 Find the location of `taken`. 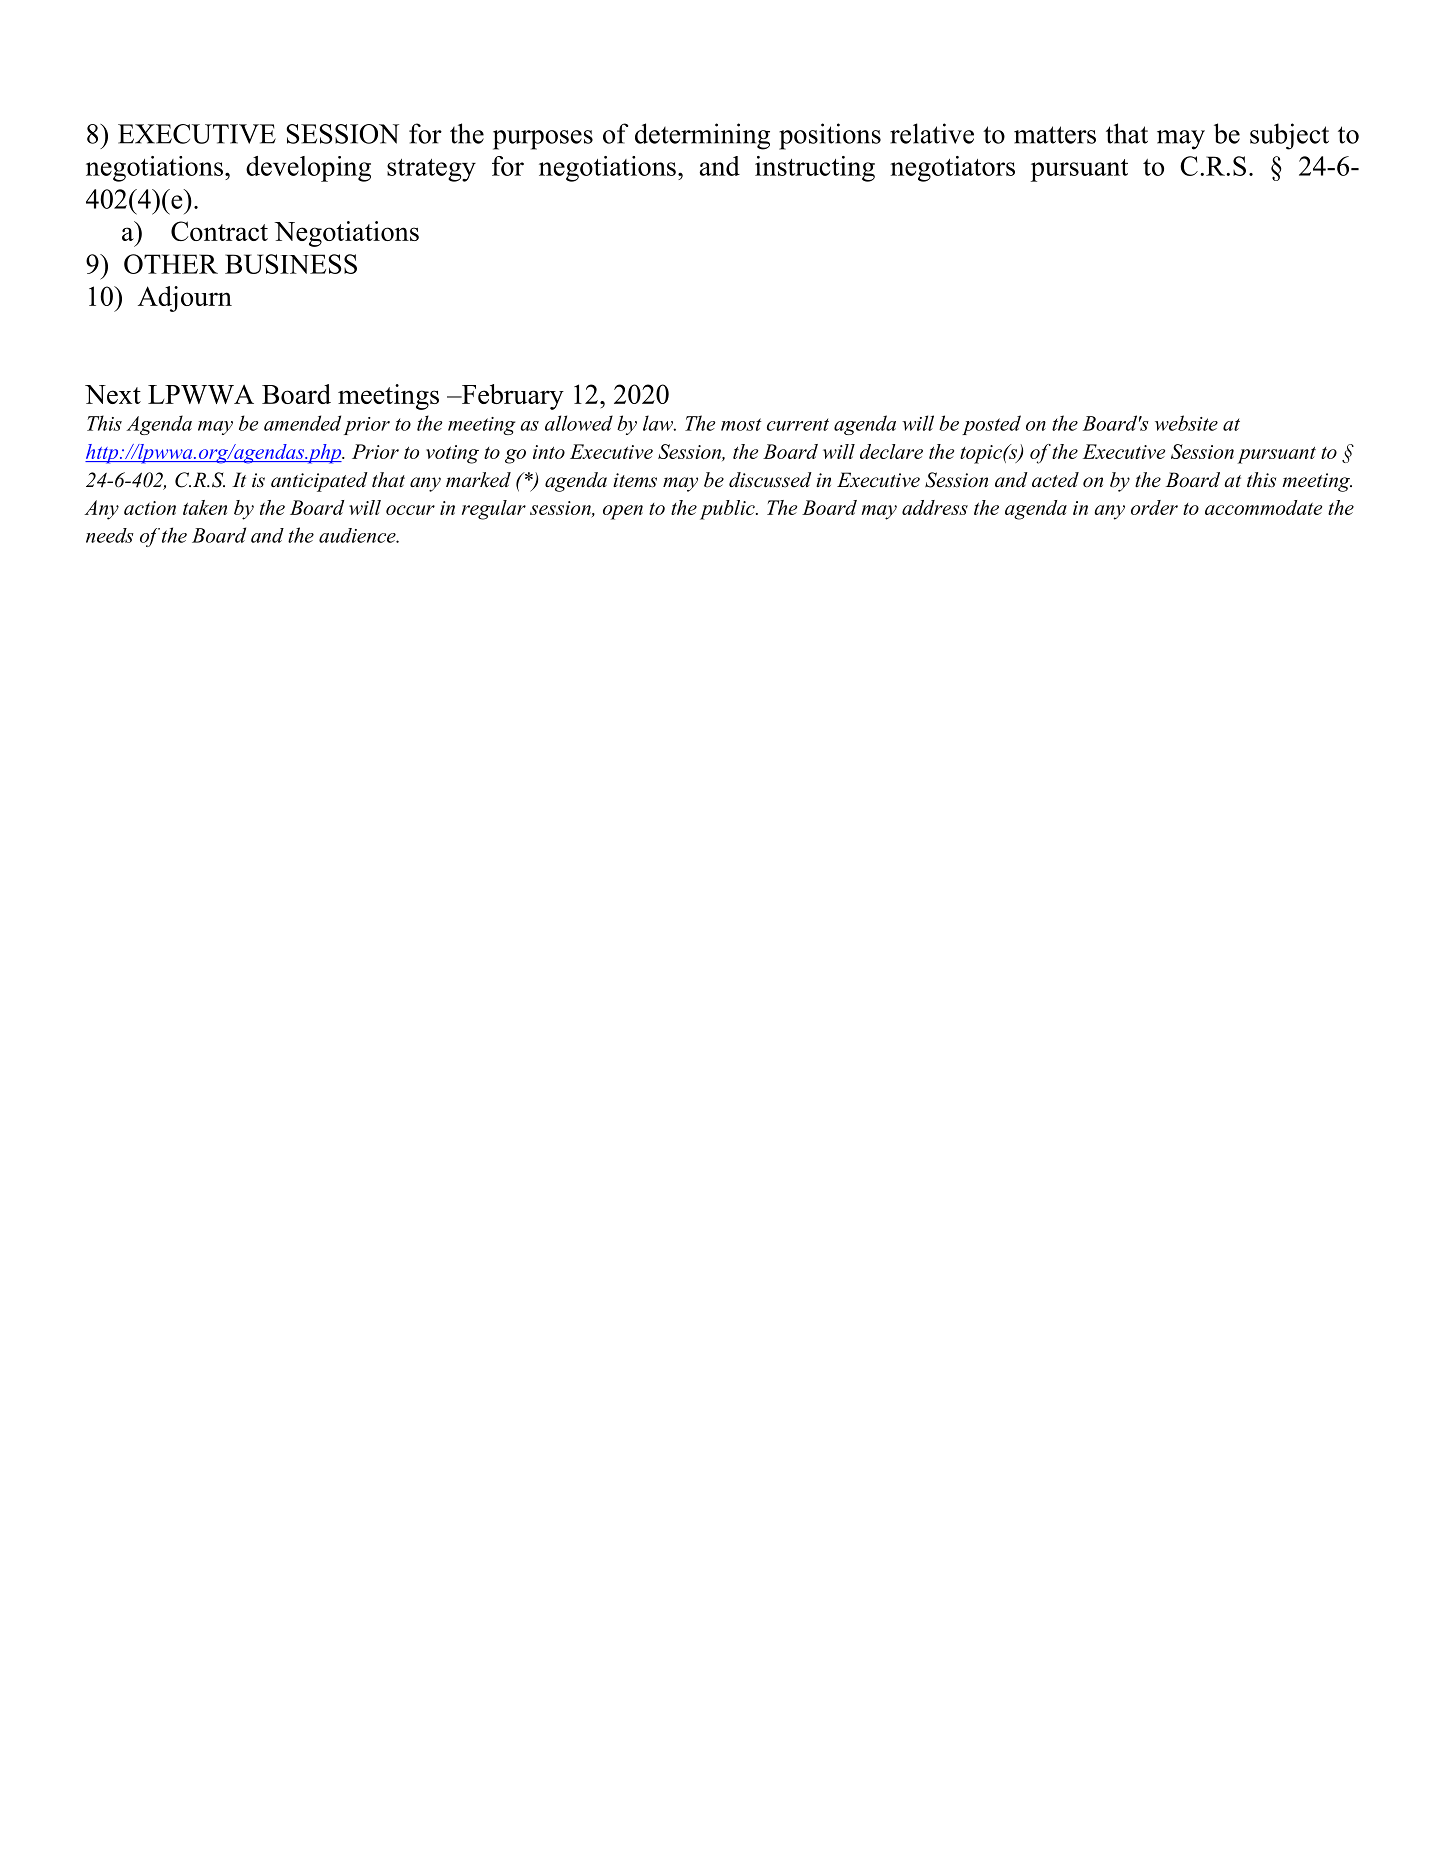

taken is located at coordinates (205, 507).
